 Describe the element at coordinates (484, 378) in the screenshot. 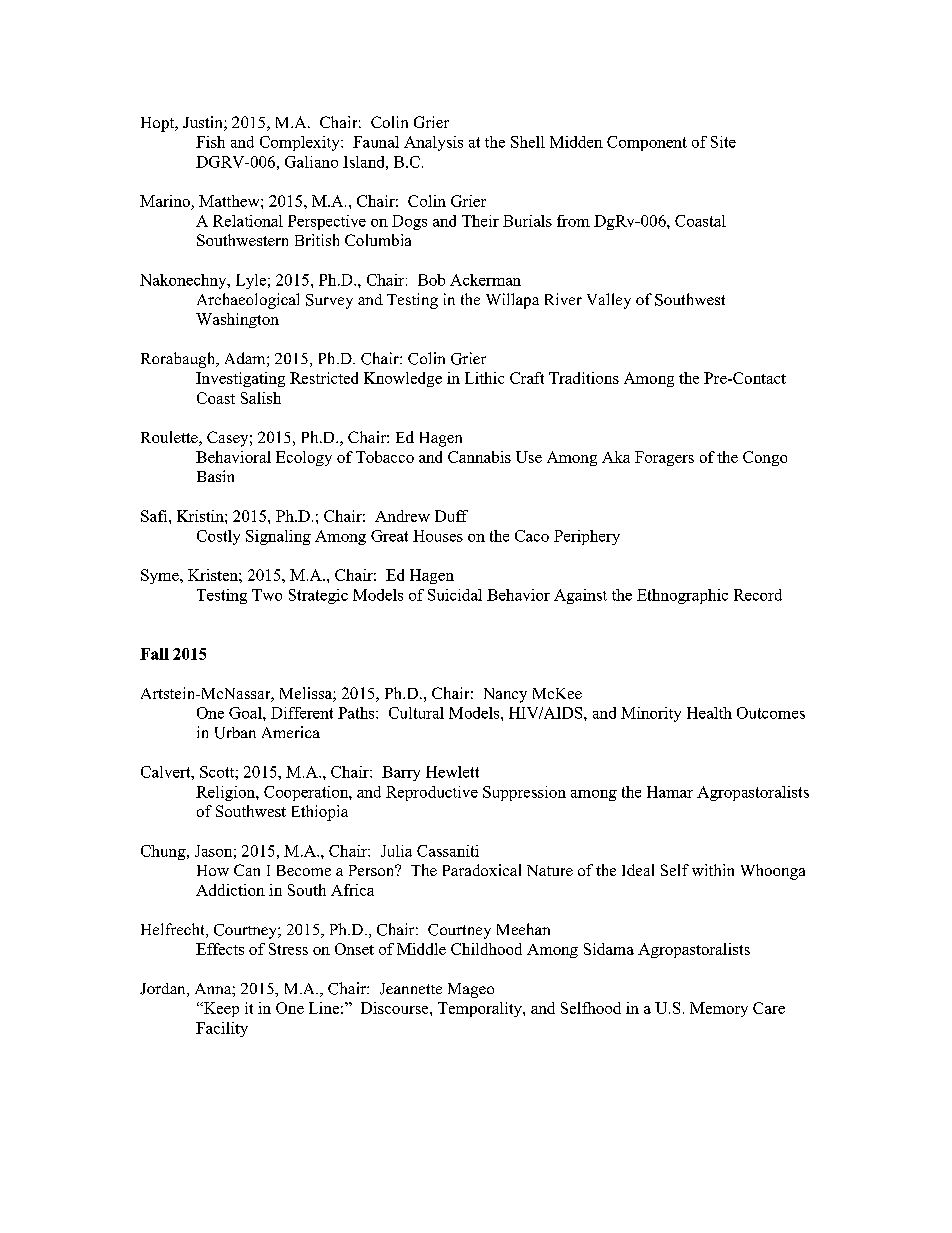

I see `Lithic` at that location.
